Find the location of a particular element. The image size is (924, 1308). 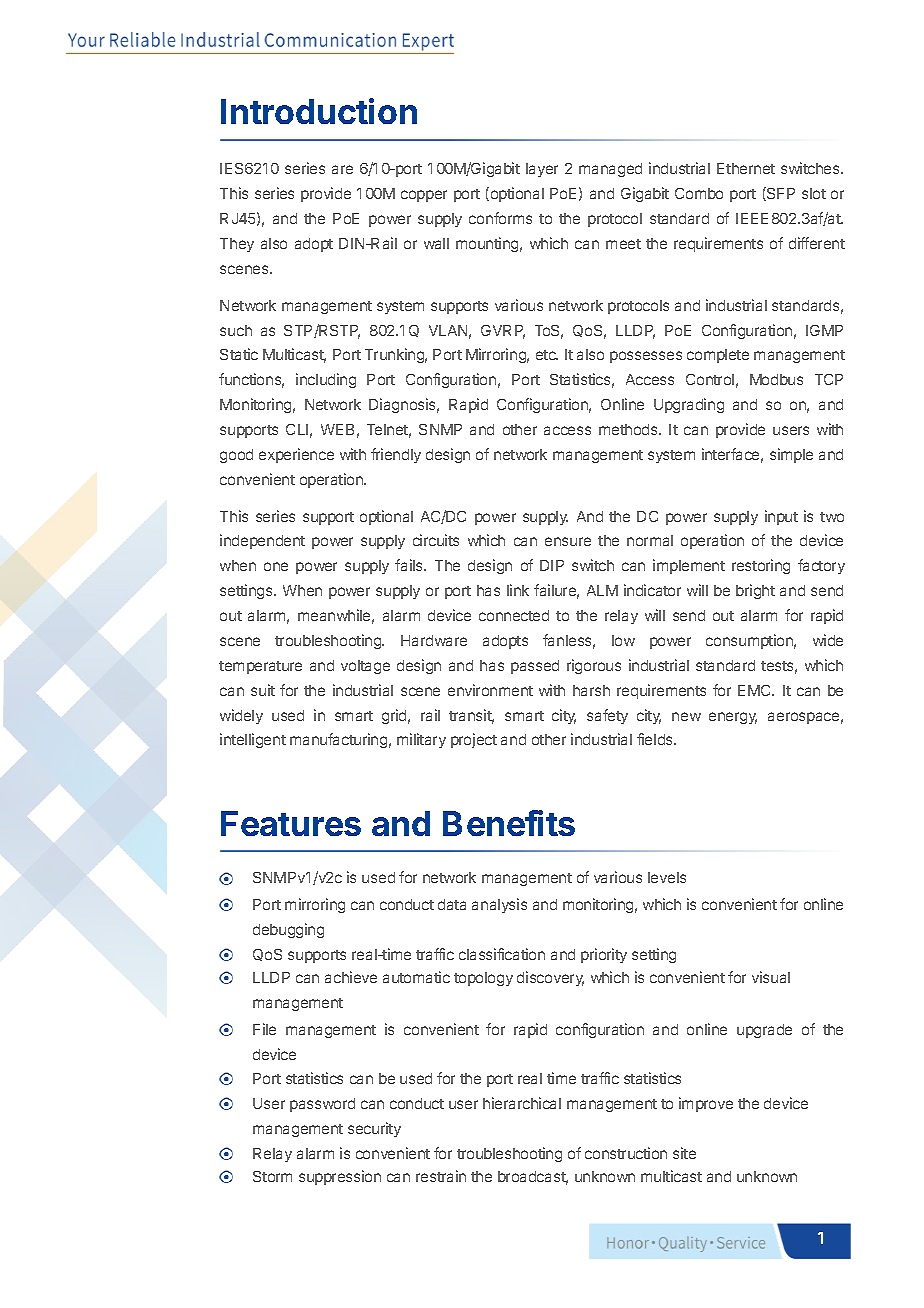

experience is located at coordinates (296, 455).
